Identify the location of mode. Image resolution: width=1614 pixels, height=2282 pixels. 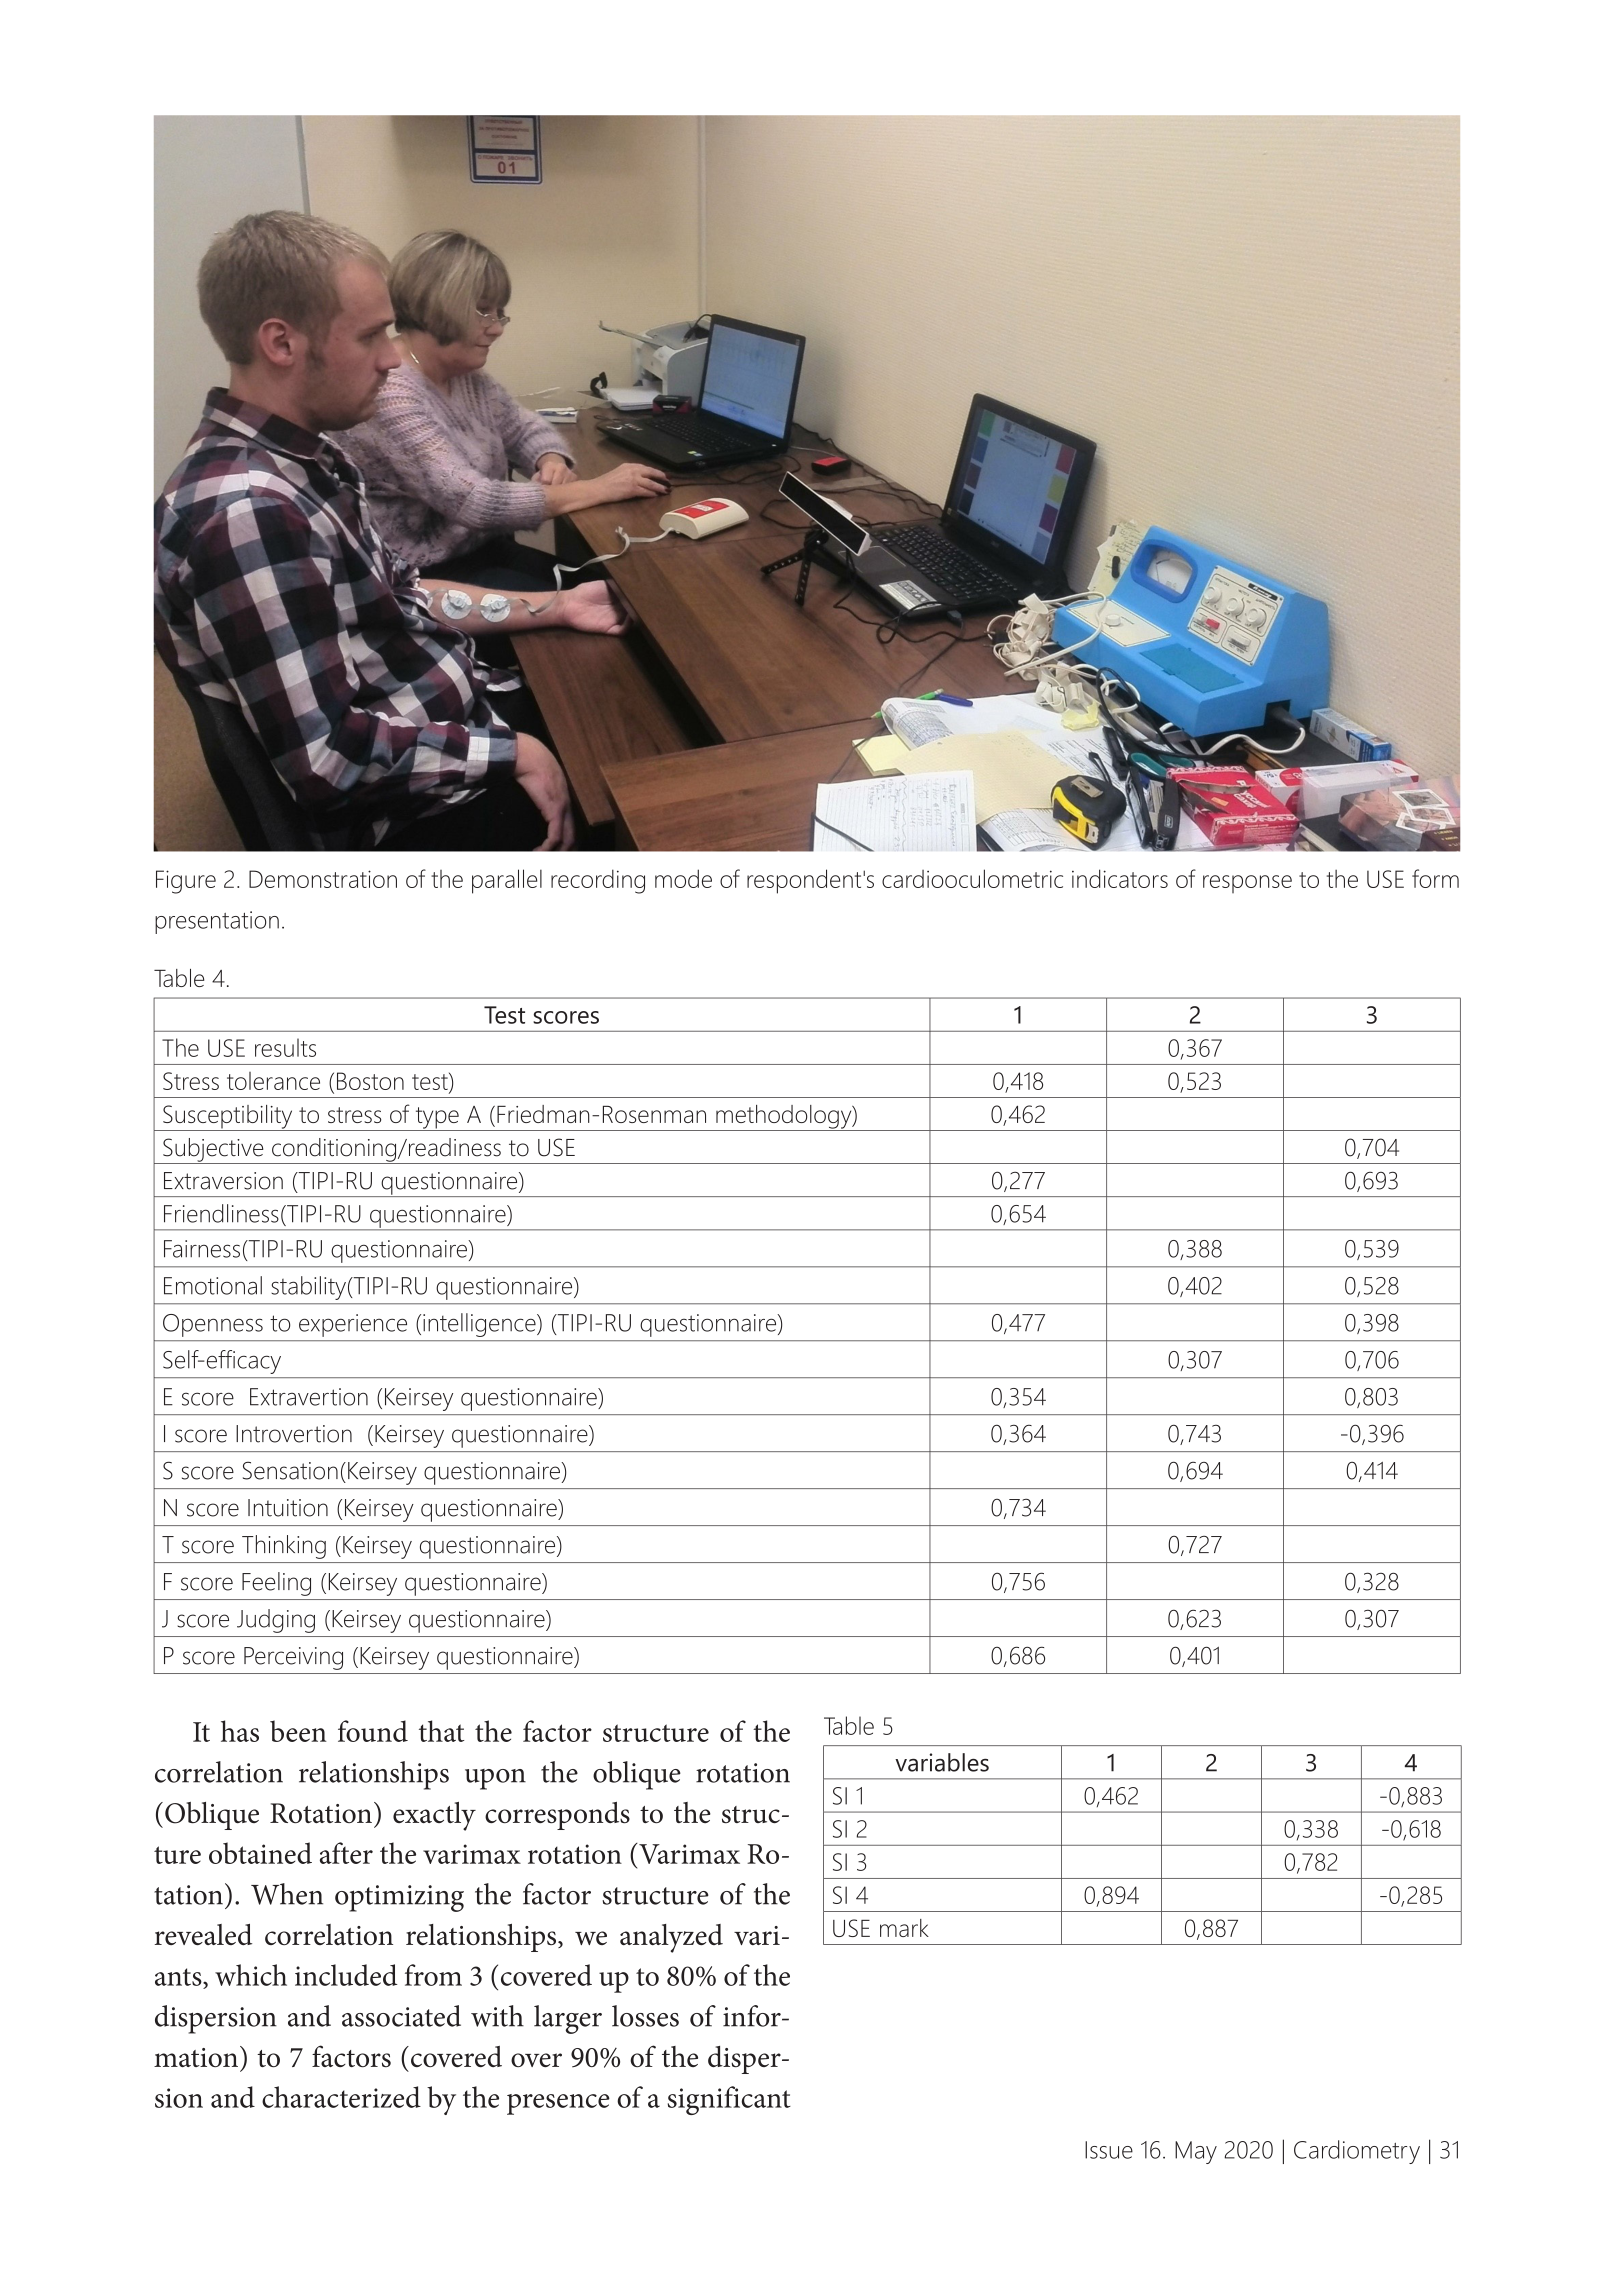
(683, 878).
